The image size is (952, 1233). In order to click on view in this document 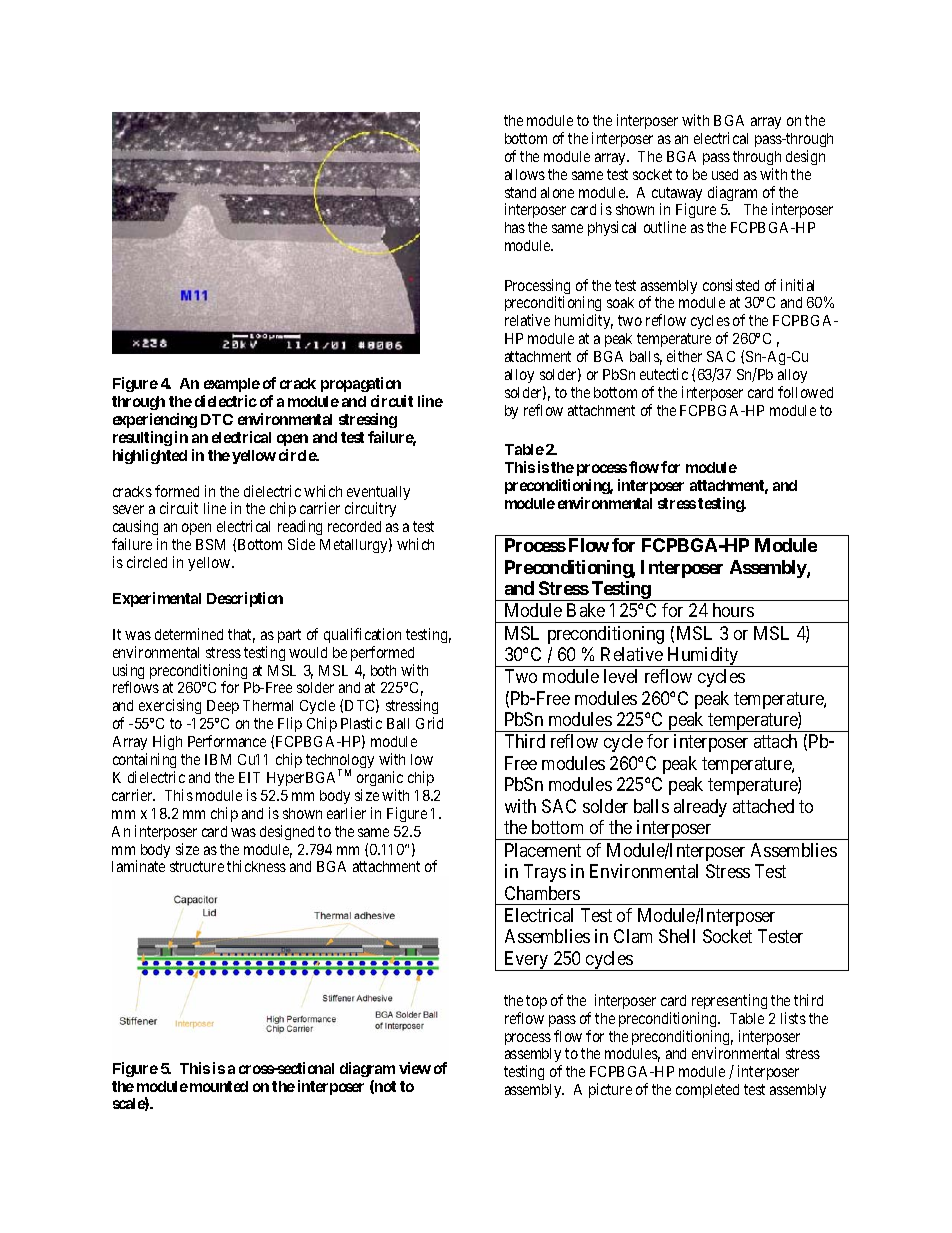, I will do `click(415, 1068)`.
